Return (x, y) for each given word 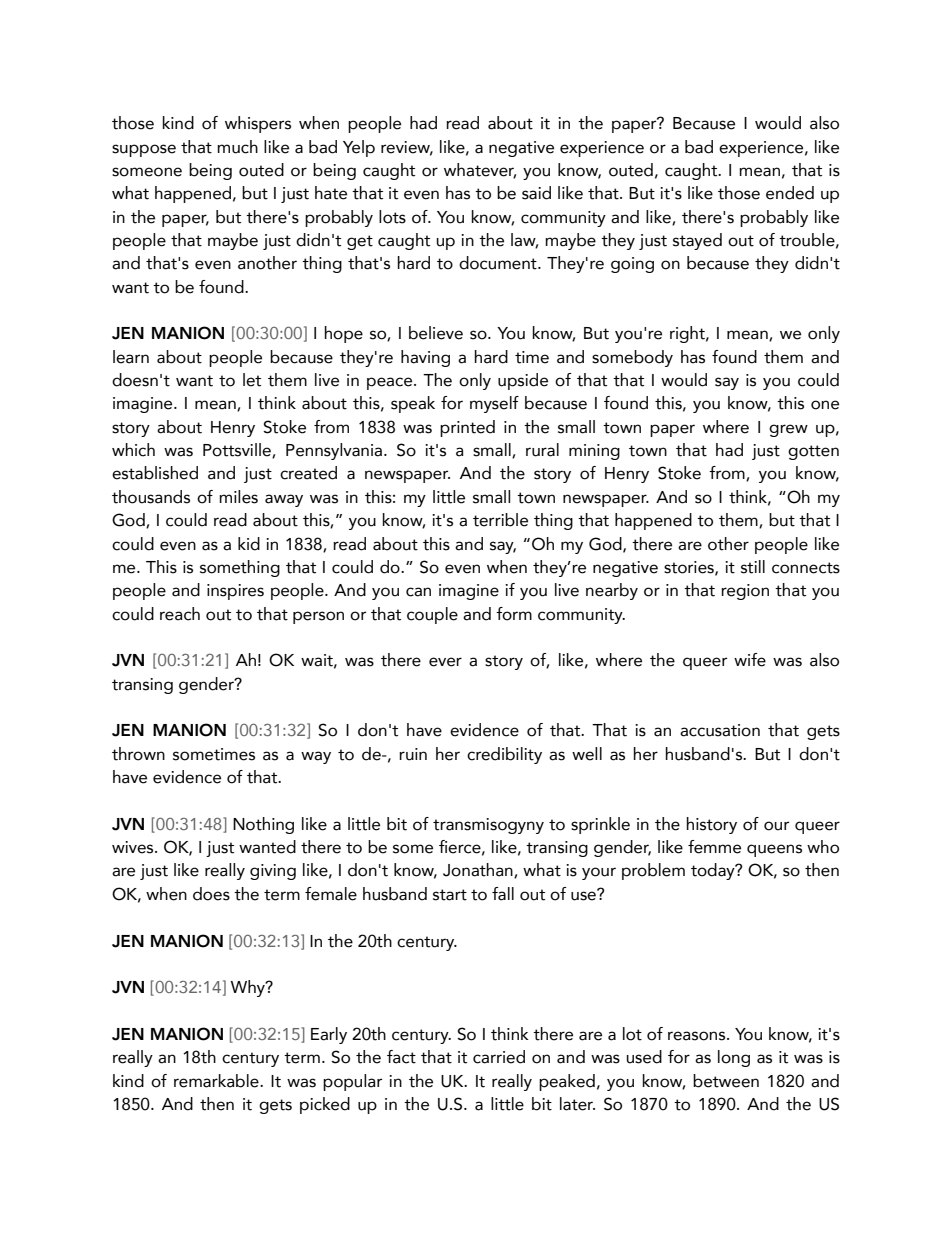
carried (499, 1057)
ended (790, 193)
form (514, 614)
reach (180, 614)
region (745, 592)
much (237, 147)
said (536, 193)
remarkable (217, 1081)
